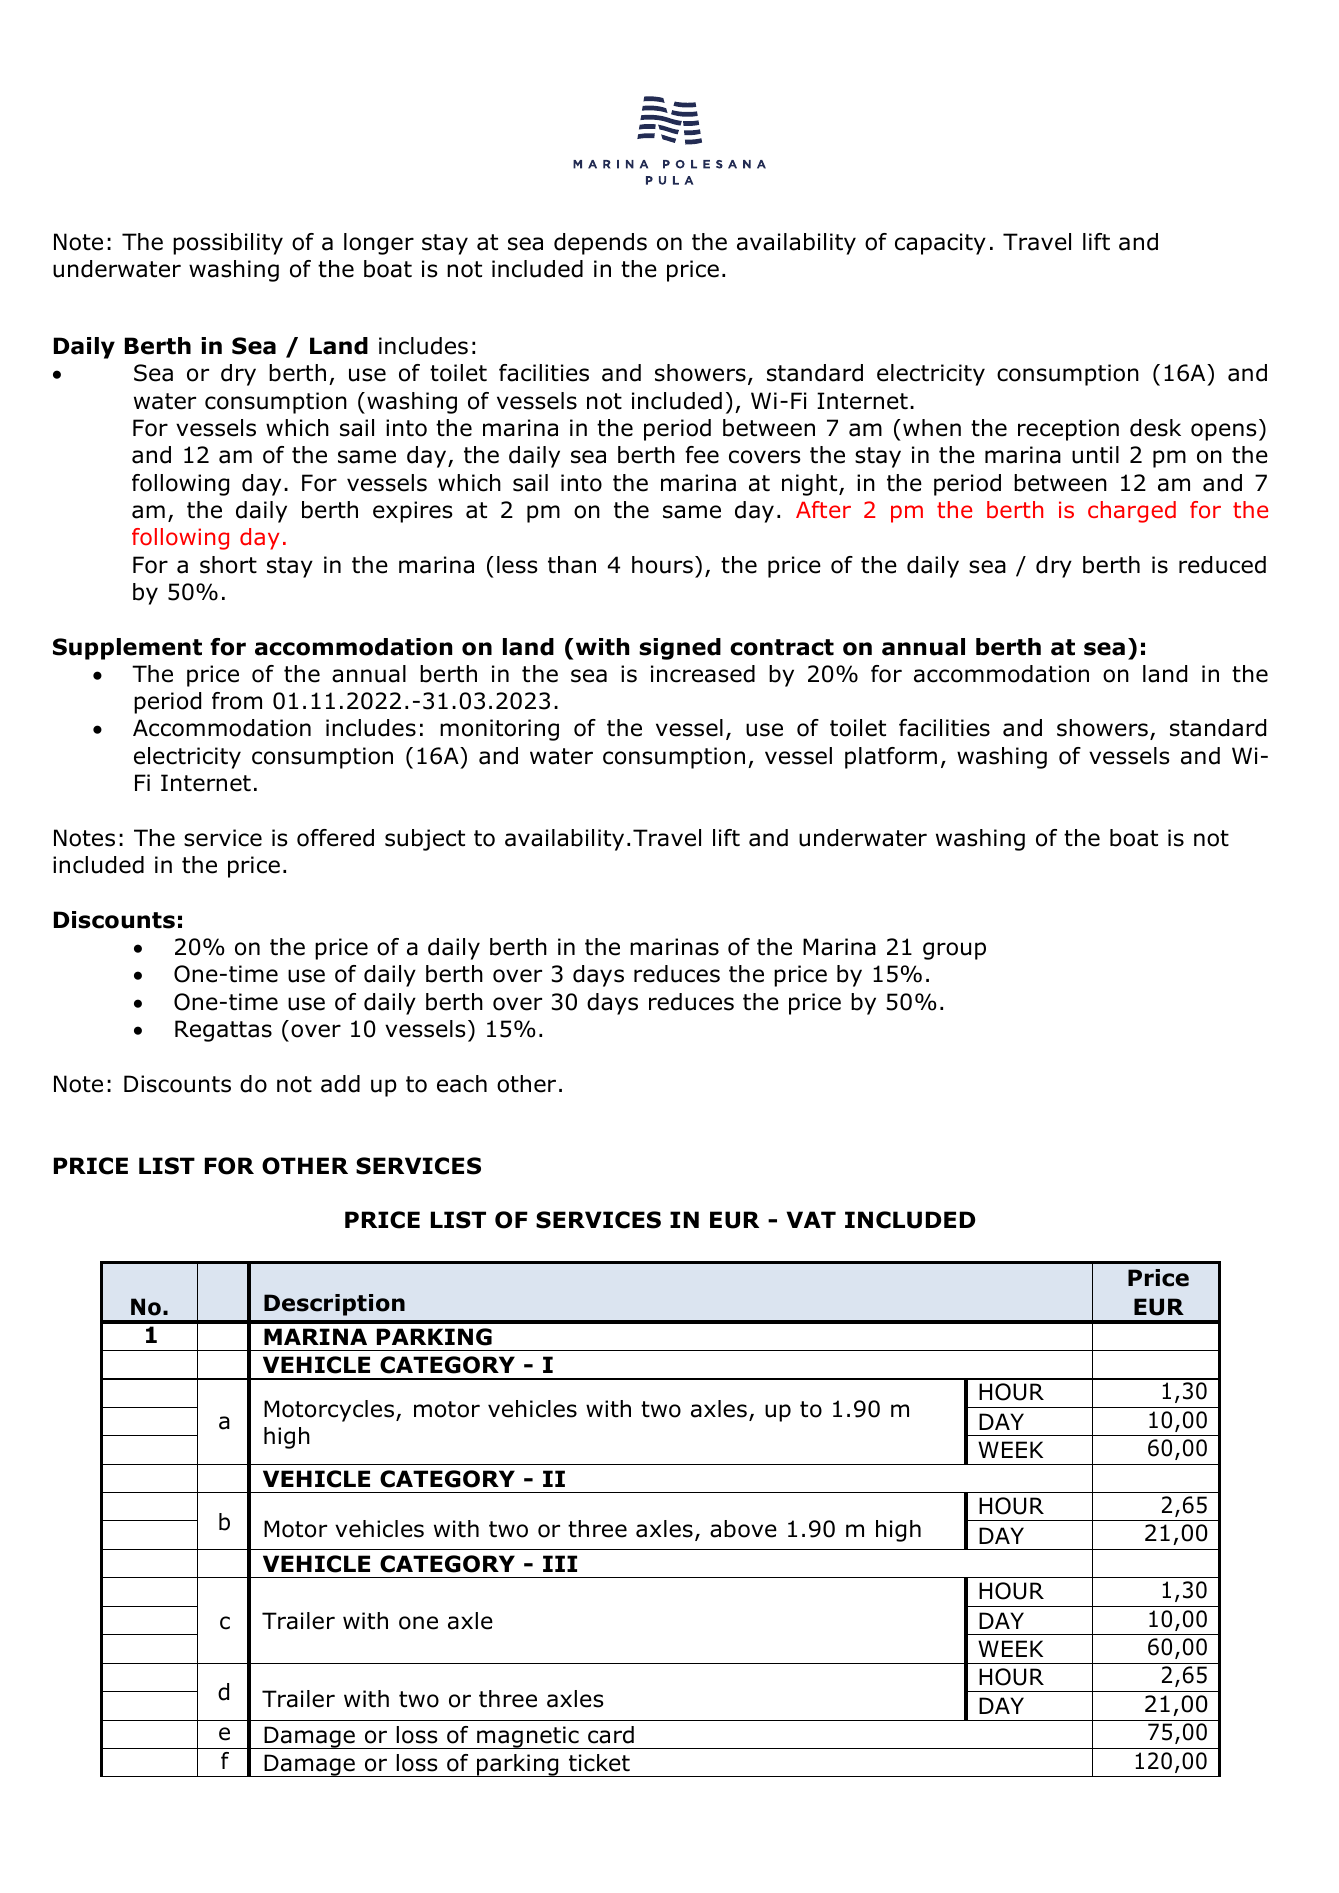 The width and height of the document is (1339, 1893). What do you see at coordinates (940, 244) in the document?
I see `capacity` at bounding box center [940, 244].
